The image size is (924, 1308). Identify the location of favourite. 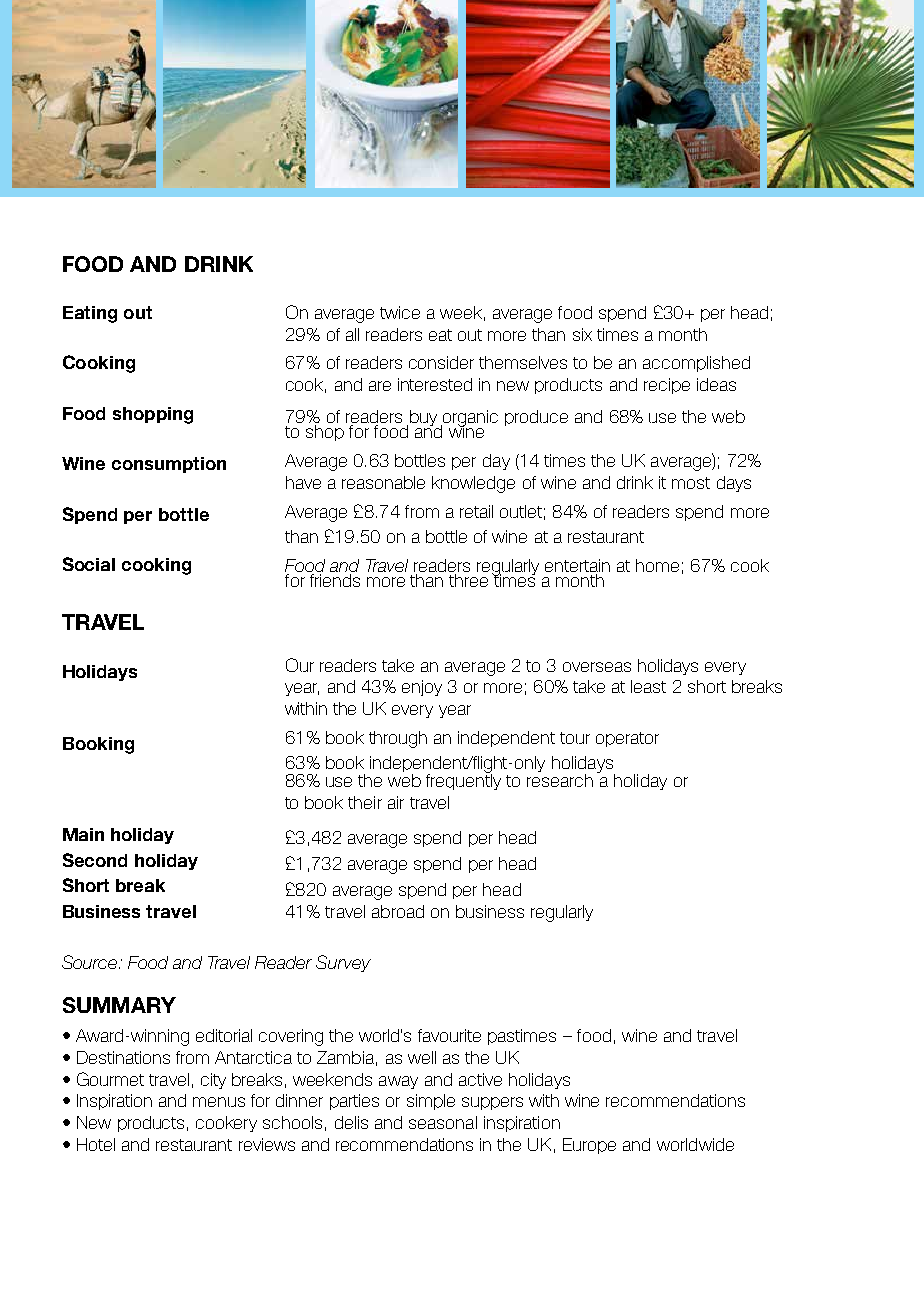
(449, 1035).
